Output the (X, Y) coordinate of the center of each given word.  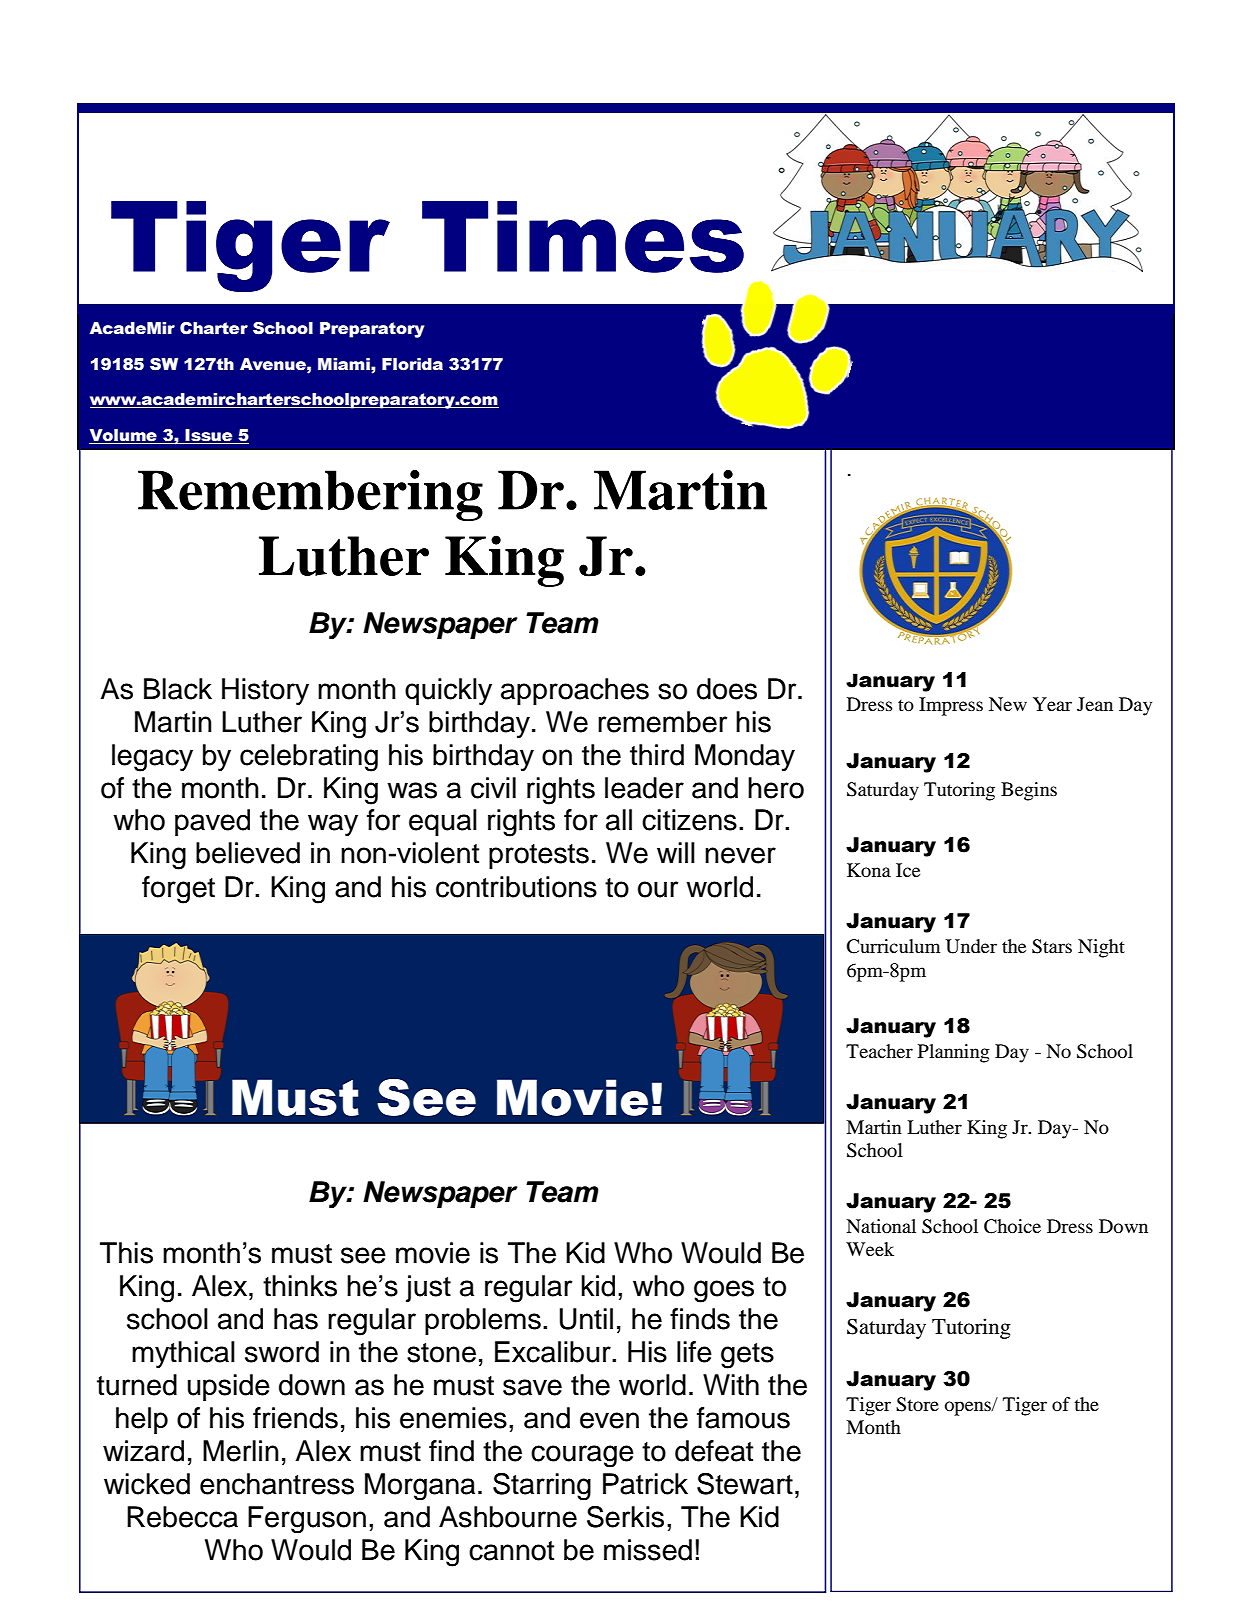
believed (248, 853)
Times (583, 237)
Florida (412, 364)
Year (1052, 704)
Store (917, 1404)
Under (971, 946)
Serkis (625, 1517)
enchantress (277, 1484)
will (676, 852)
